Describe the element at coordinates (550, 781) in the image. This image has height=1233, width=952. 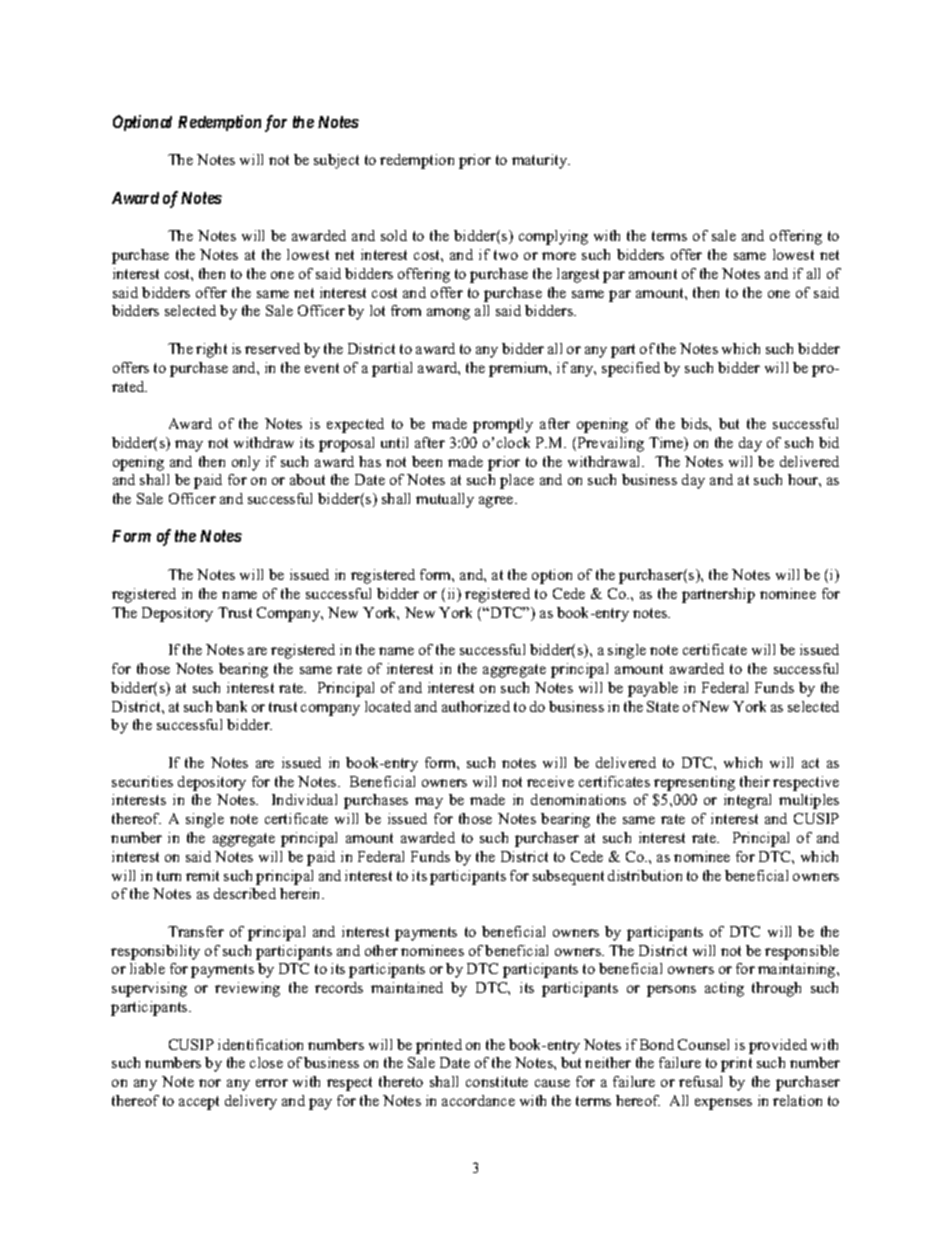
I see `receive` at that location.
